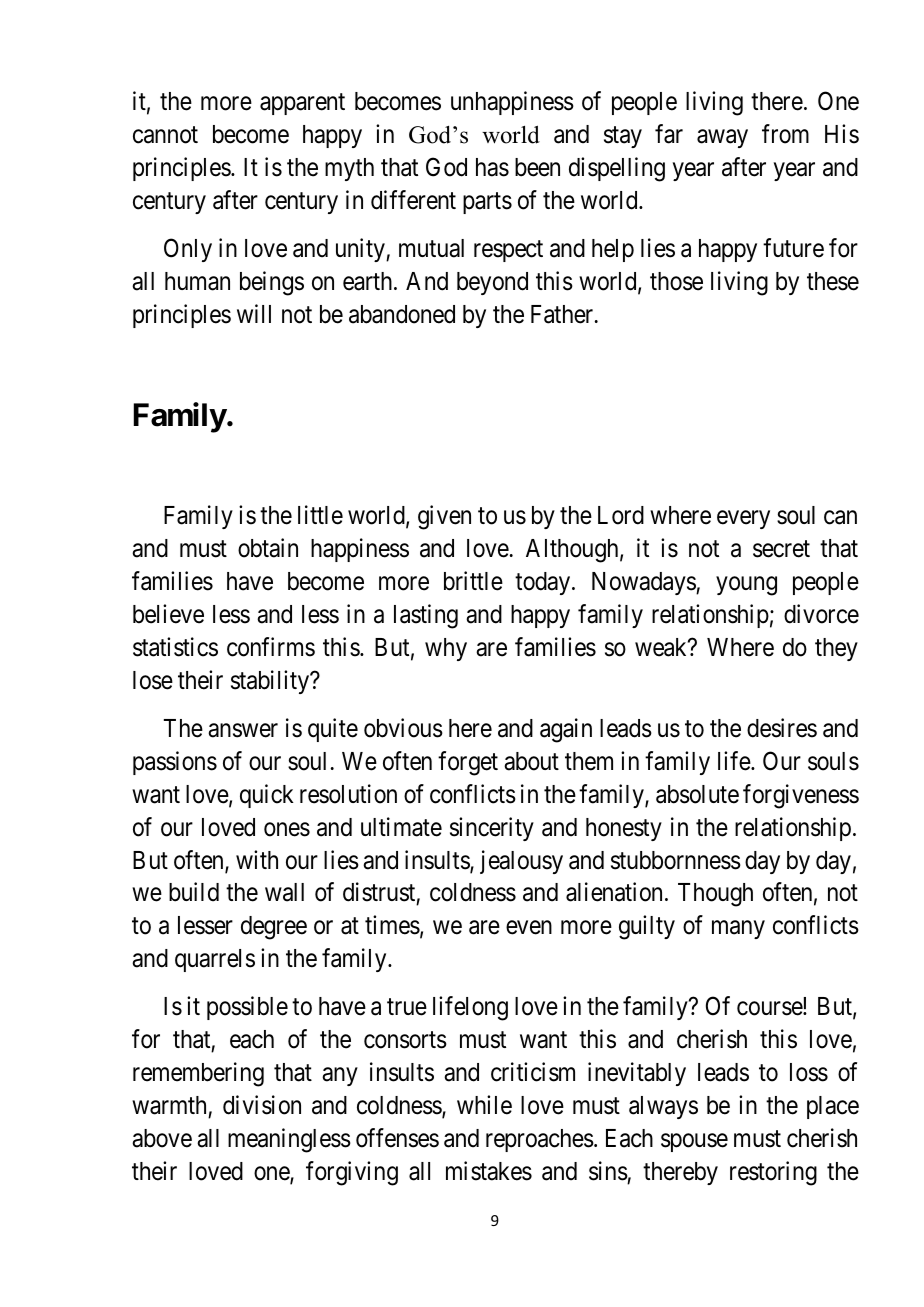  What do you see at coordinates (165, 135) in the document?
I see `cannot` at bounding box center [165, 135].
